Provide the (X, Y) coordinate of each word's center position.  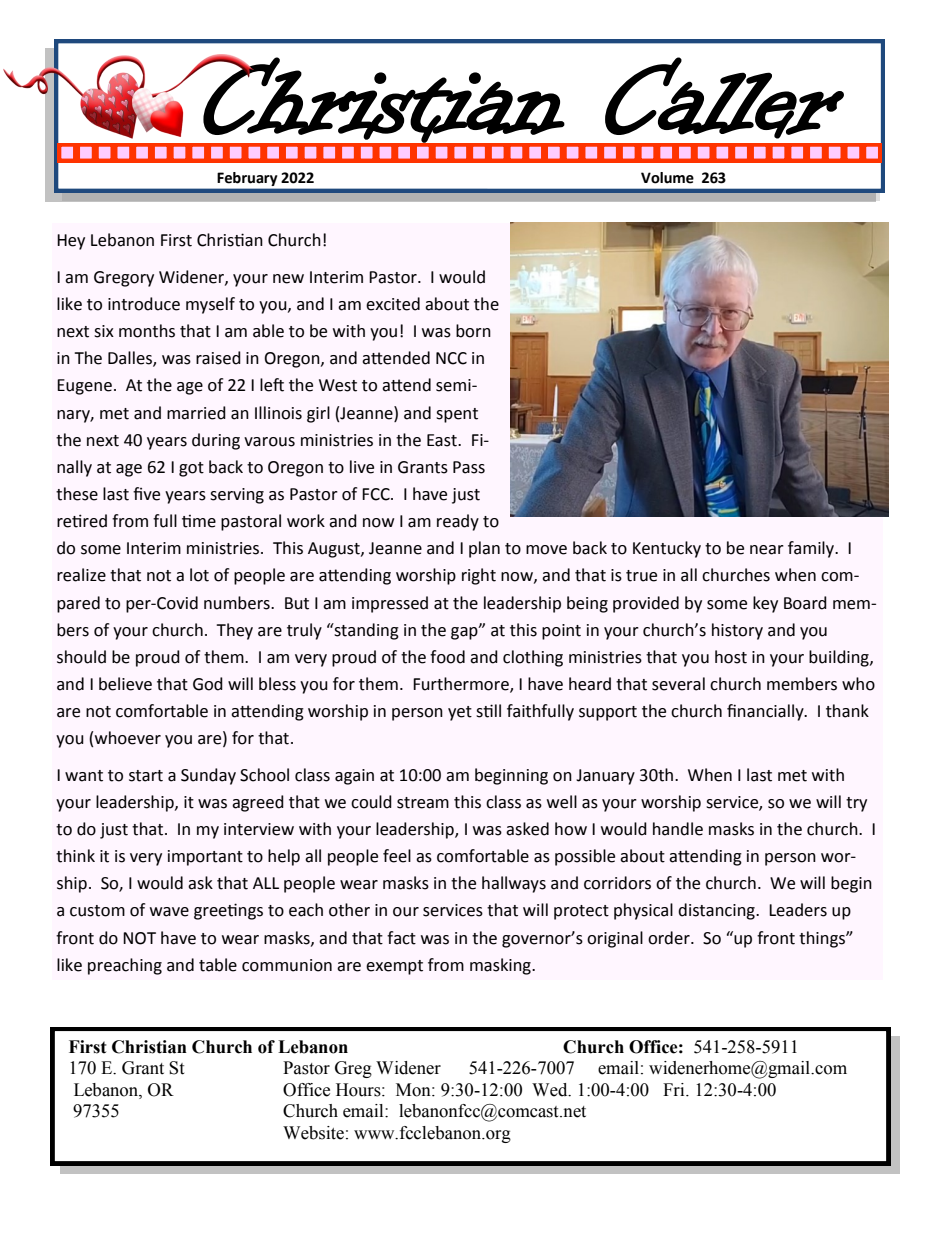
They (234, 631)
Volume (667, 178)
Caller (724, 98)
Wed (551, 1090)
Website (313, 1133)
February (247, 179)
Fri (675, 1089)
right (479, 576)
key (765, 604)
